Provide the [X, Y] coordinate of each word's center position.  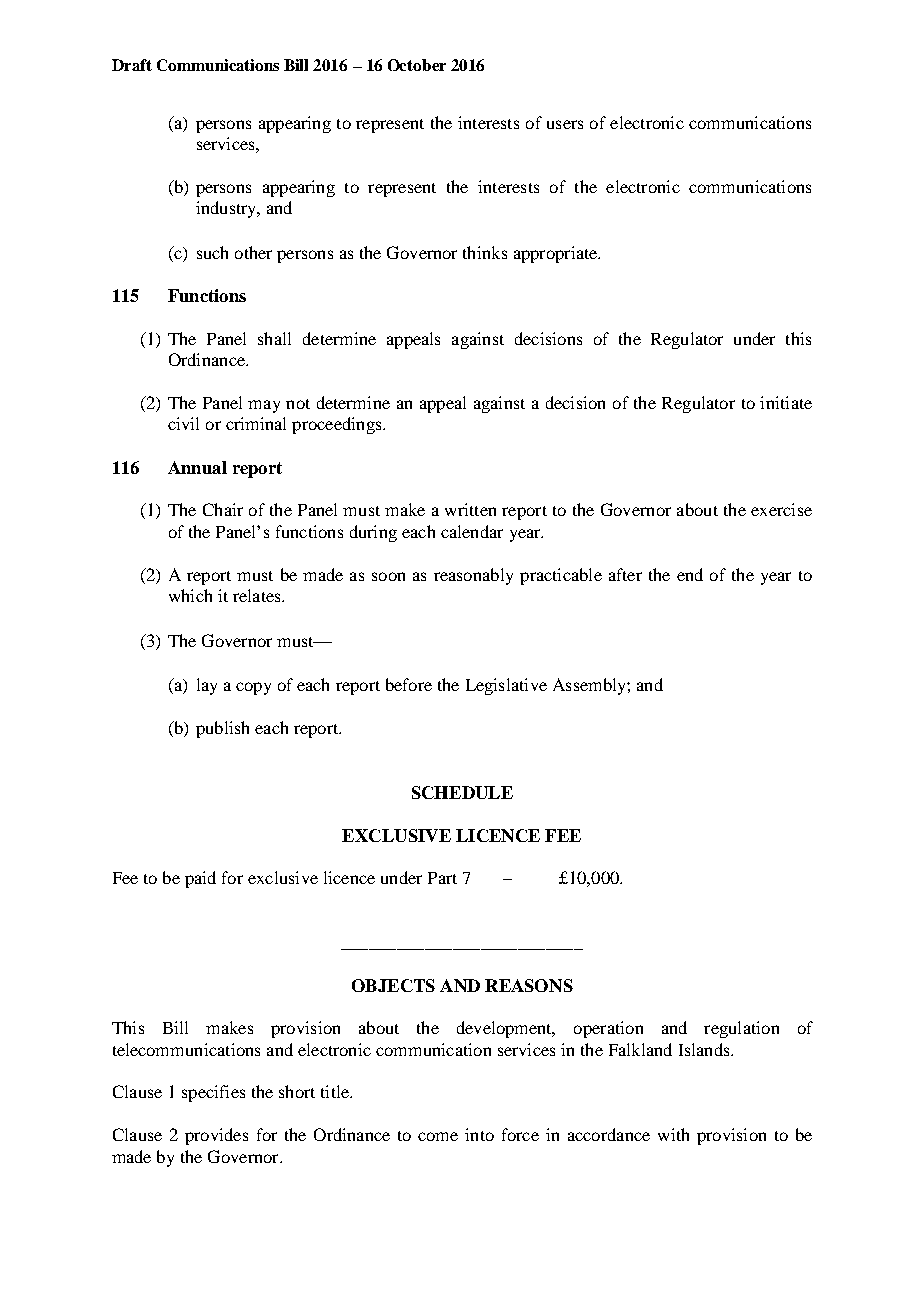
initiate [786, 402]
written [470, 509]
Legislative [506, 686]
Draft [132, 65]
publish [222, 729]
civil [183, 423]
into [479, 1134]
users [565, 124]
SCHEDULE [462, 792]
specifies [213, 1093]
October [417, 65]
